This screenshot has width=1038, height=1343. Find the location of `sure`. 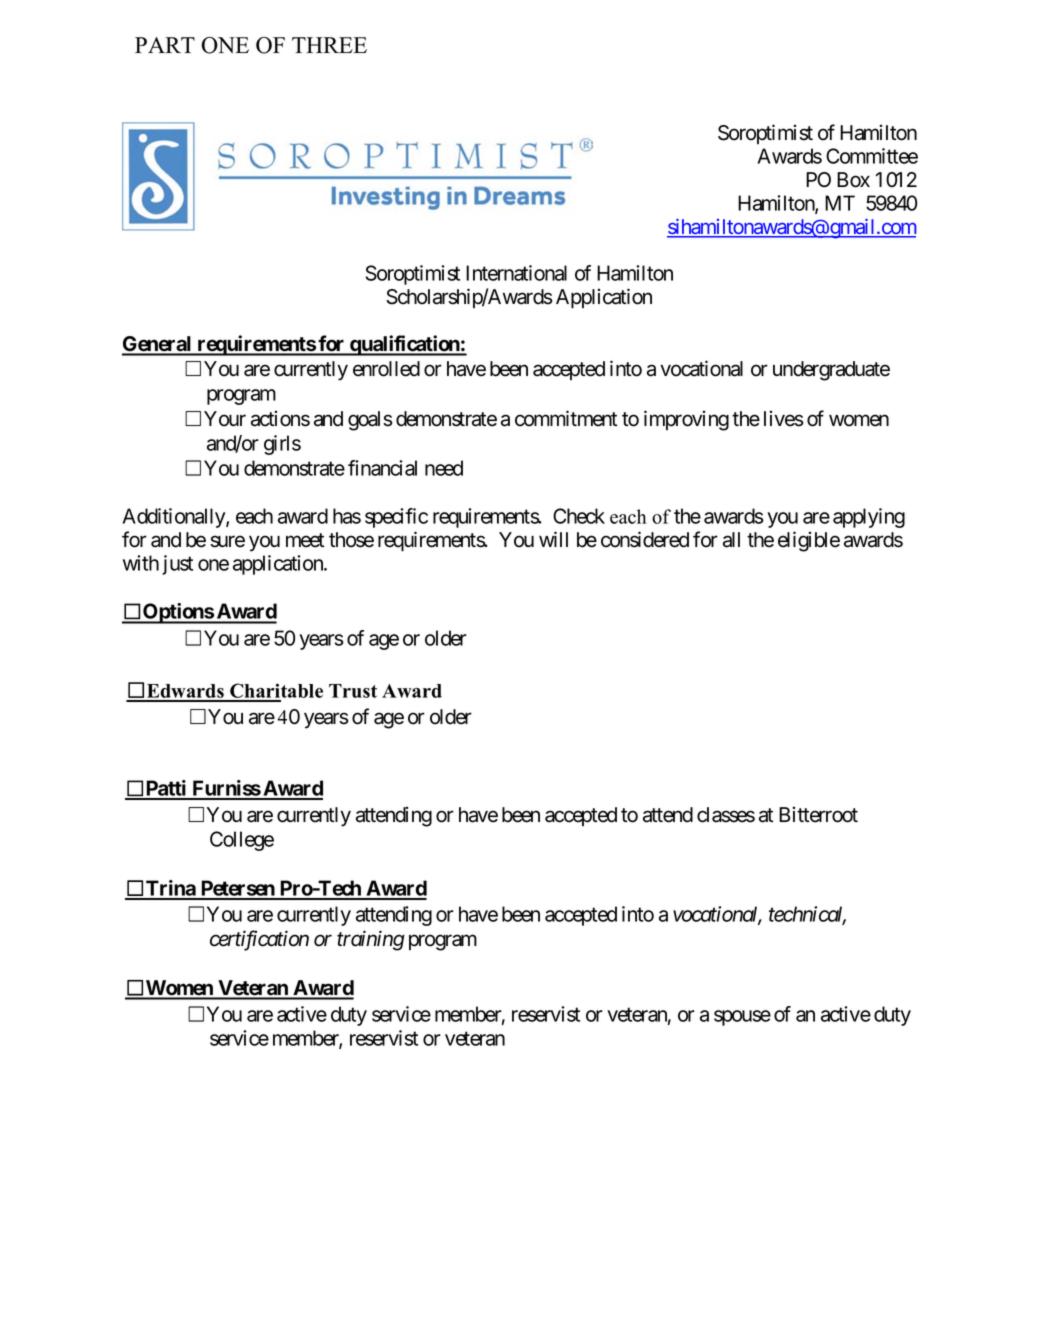

sure is located at coordinates (227, 541).
